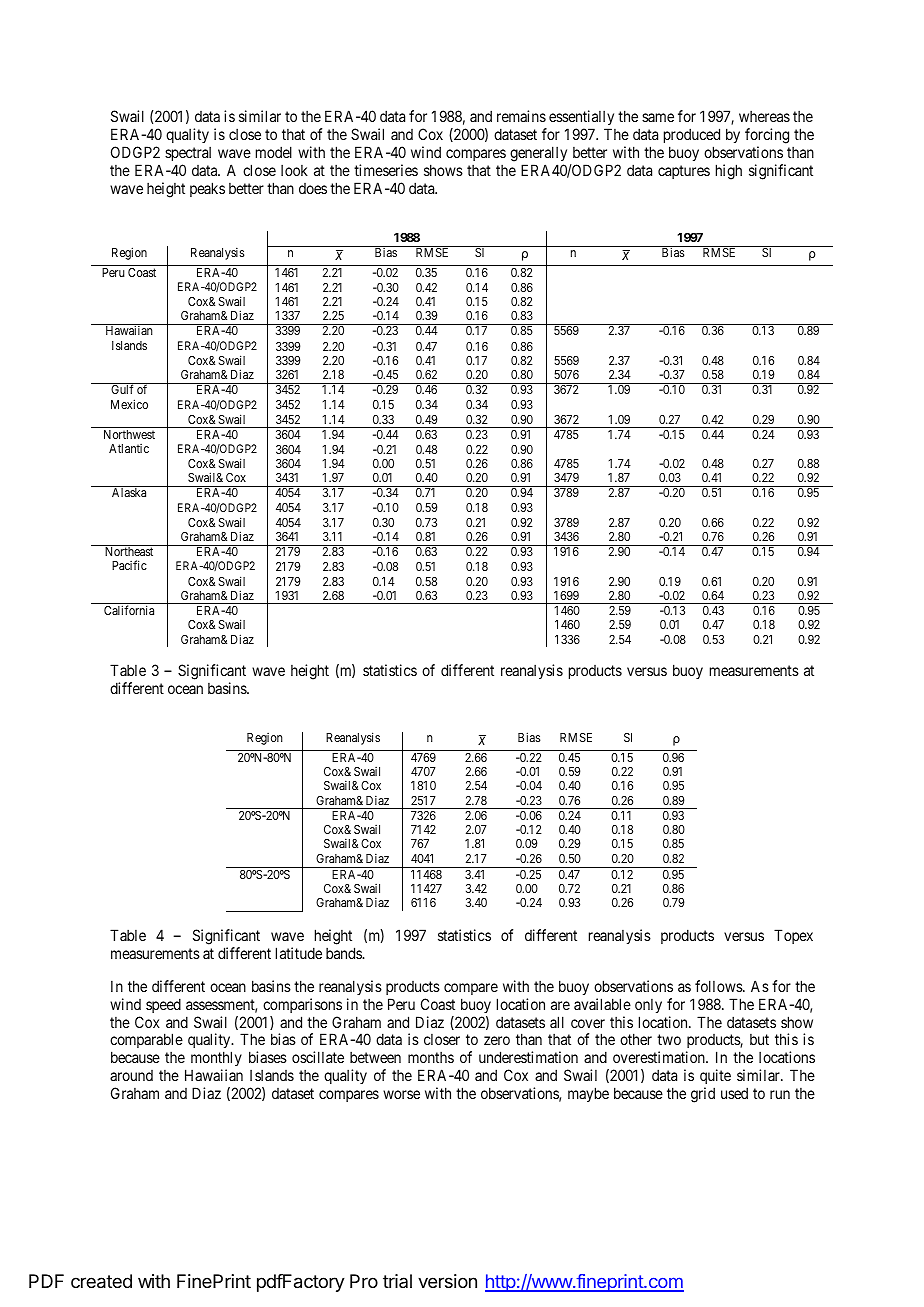  I want to click on captures, so click(684, 172).
